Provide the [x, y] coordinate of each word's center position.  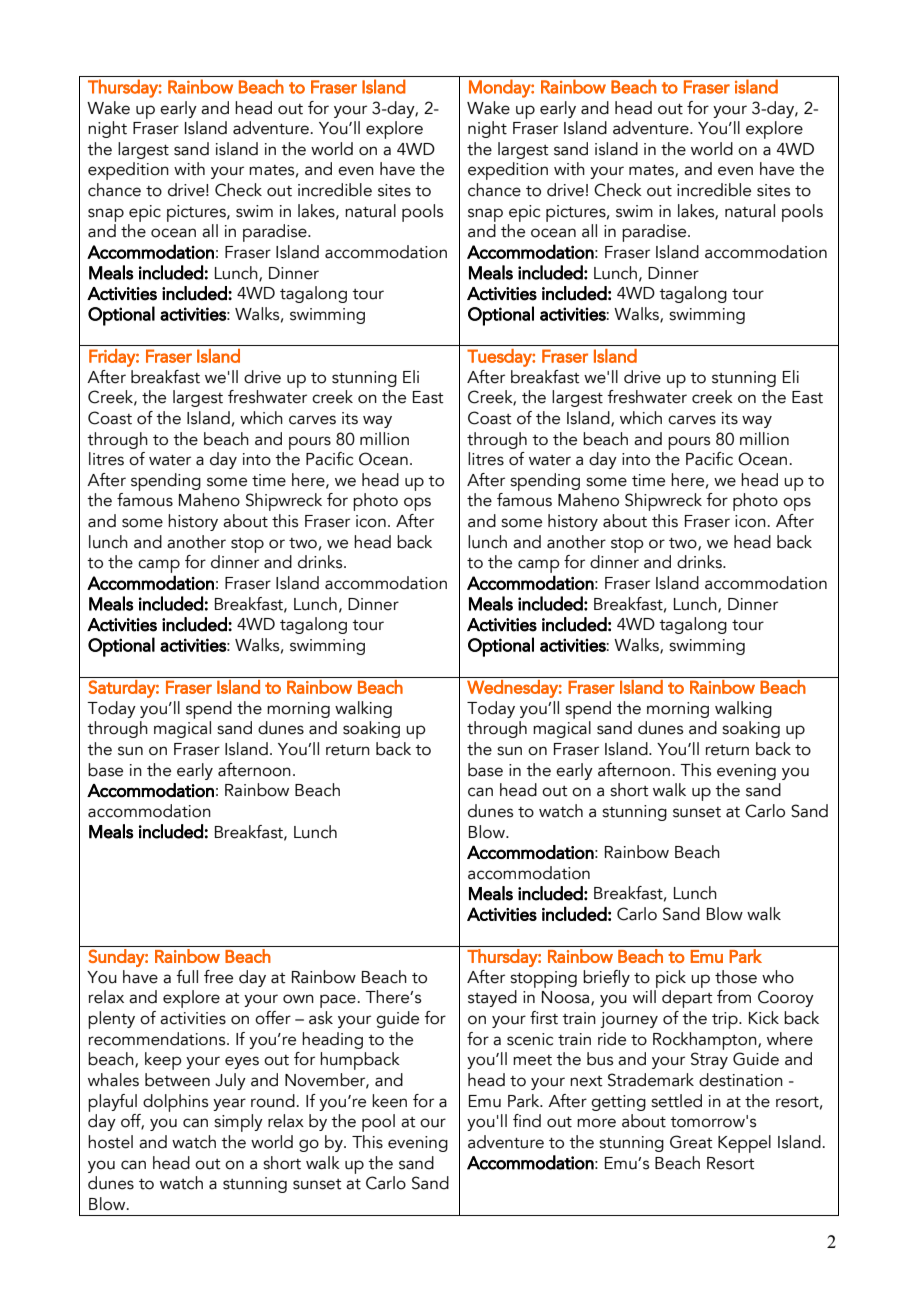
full [187, 977]
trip [726, 1020]
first [544, 1018]
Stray [709, 1060]
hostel [110, 1142]
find [527, 1121]
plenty [111, 1020]
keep [163, 1061]
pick [671, 979]
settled [676, 1101]
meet [532, 1060]
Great [691, 1142]
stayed [492, 998]
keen [389, 1101]
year [229, 1104]
